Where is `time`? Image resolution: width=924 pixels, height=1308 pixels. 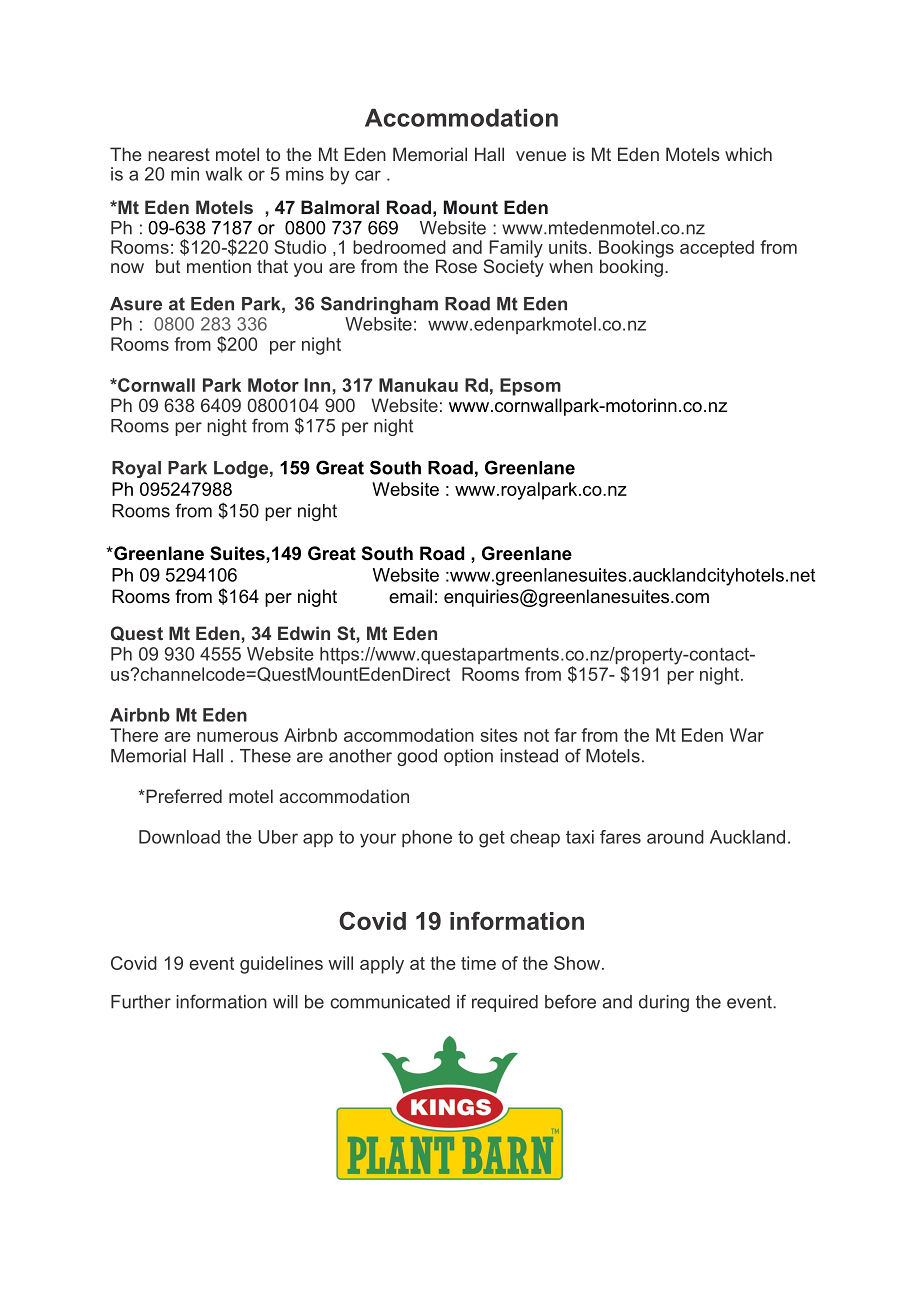
time is located at coordinates (478, 963).
